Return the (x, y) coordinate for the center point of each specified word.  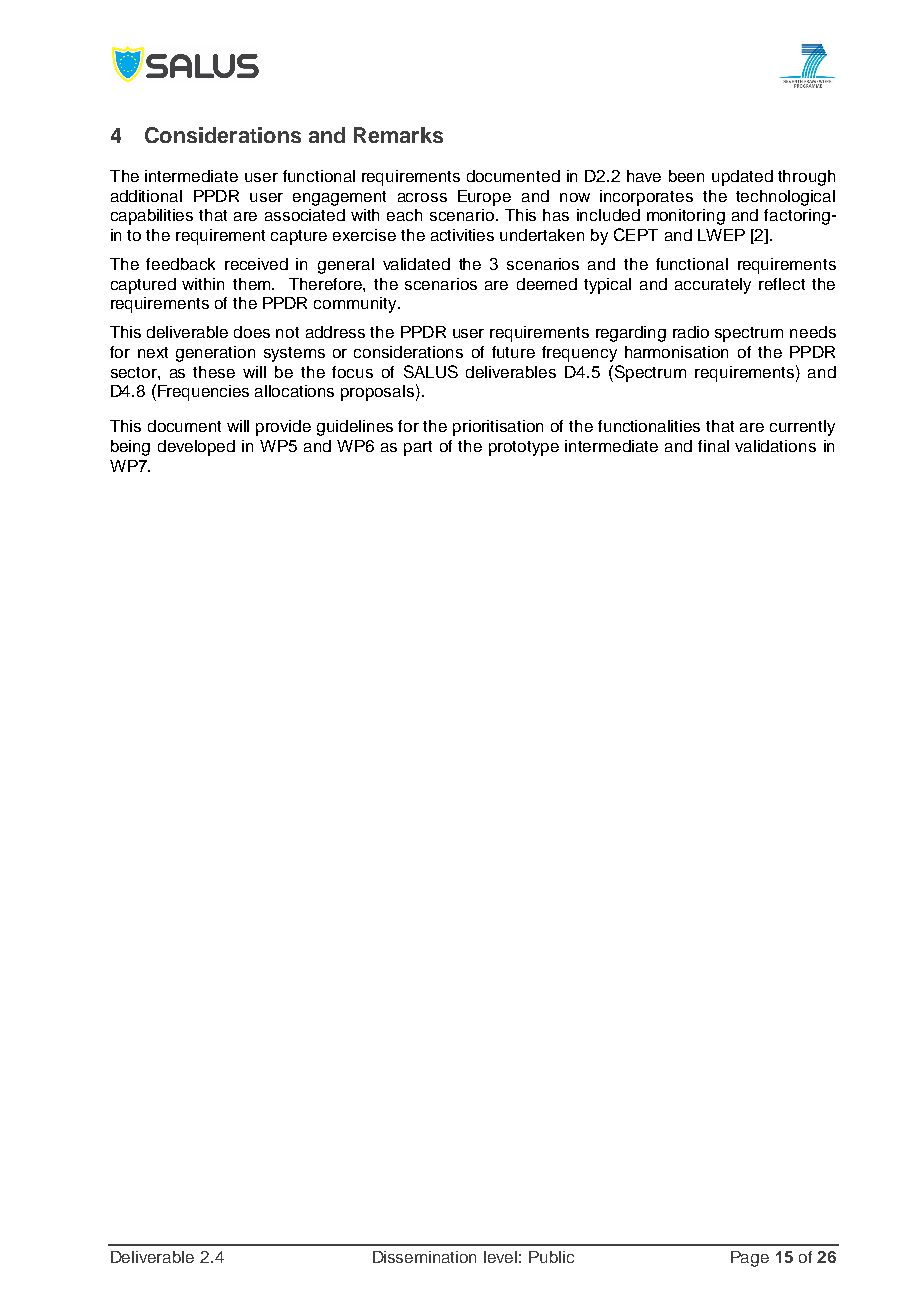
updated (742, 178)
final (713, 446)
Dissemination (424, 1257)
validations (775, 446)
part (418, 448)
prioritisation (498, 428)
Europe (484, 198)
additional (146, 196)
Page (750, 1259)
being (130, 448)
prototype (524, 448)
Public (551, 1257)
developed (196, 448)
